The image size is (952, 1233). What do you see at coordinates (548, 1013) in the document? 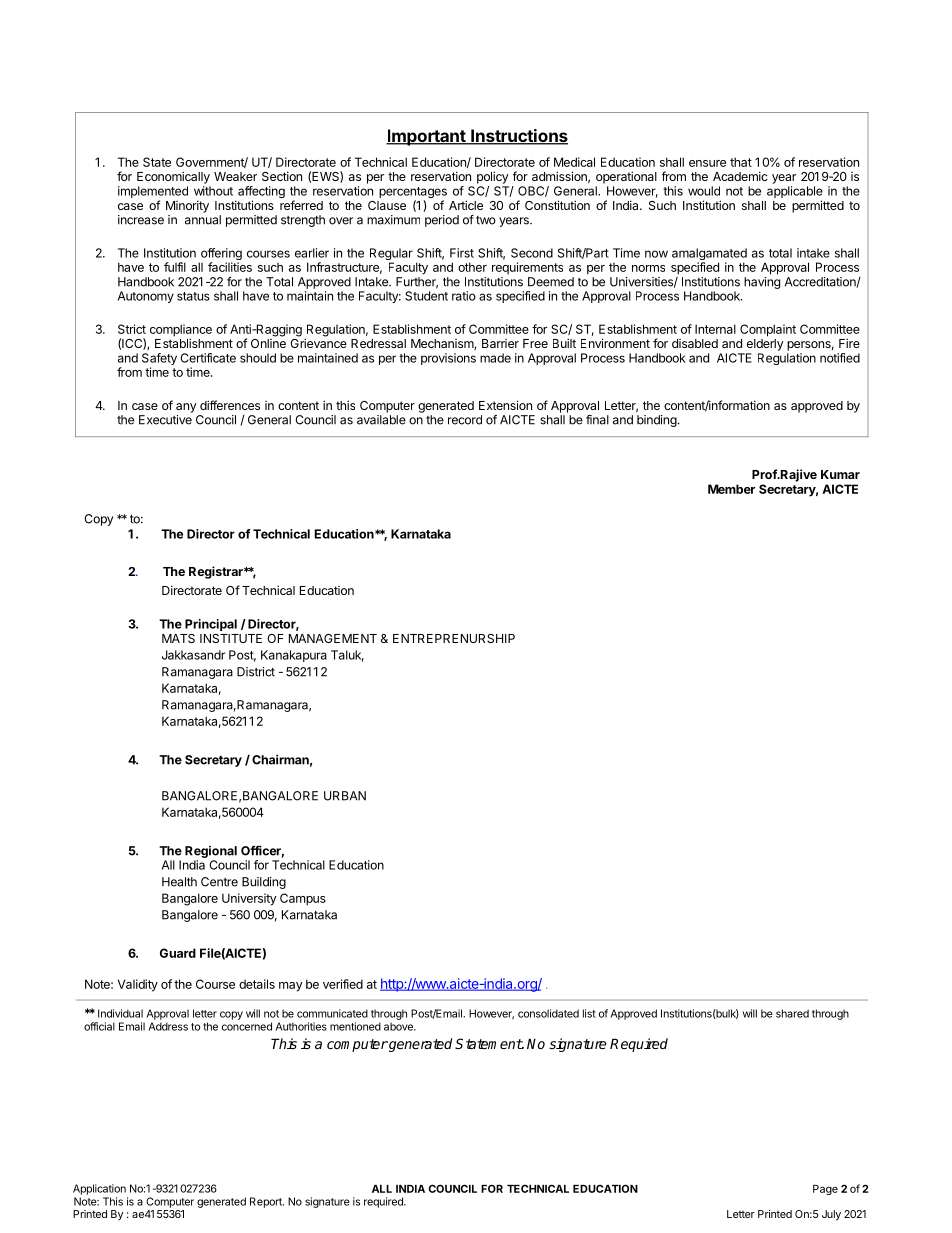
I see `consolidated` at bounding box center [548, 1013].
